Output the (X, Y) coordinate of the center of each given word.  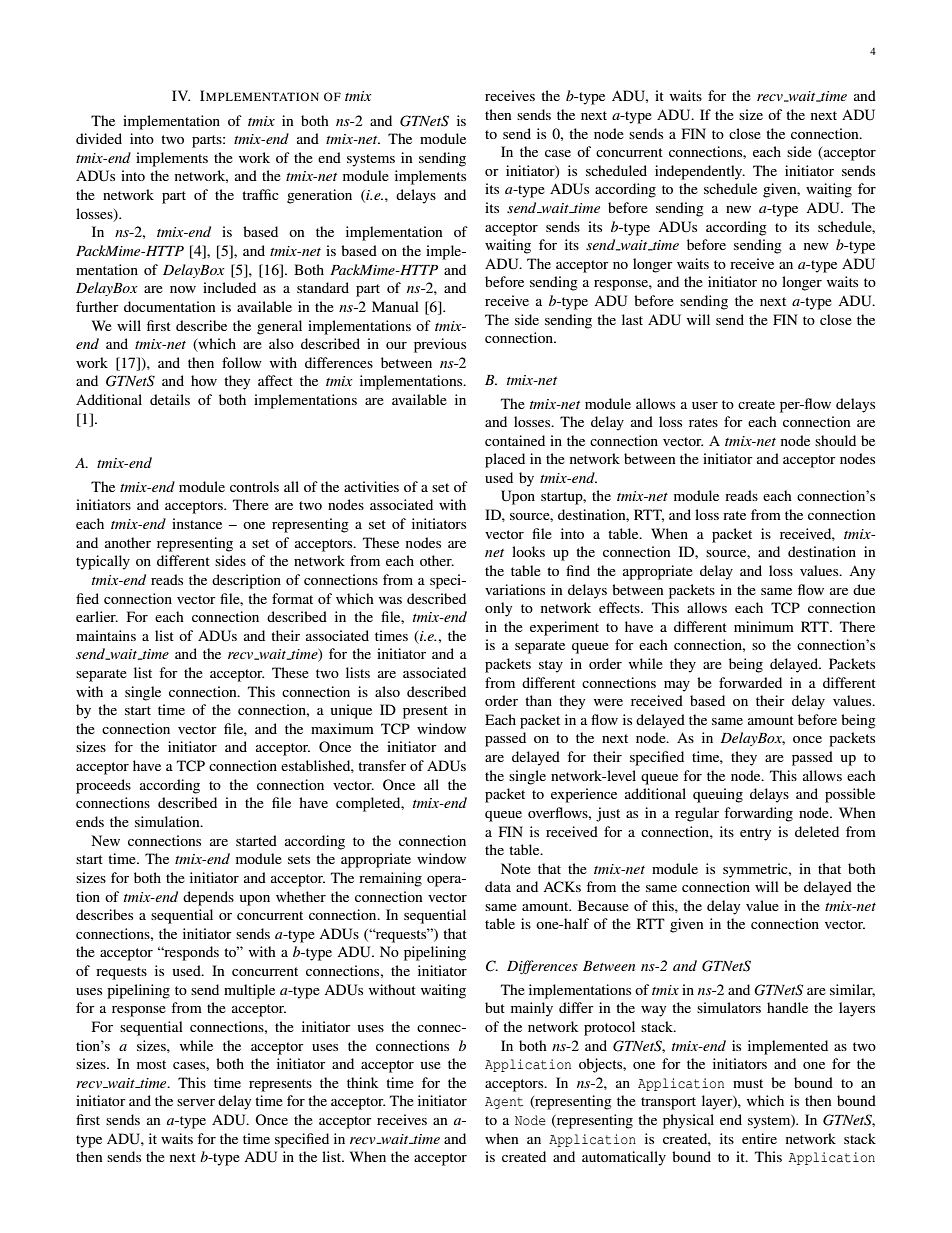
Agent (504, 1103)
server (196, 1102)
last (632, 319)
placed (505, 460)
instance (197, 523)
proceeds (103, 786)
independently (700, 172)
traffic (260, 194)
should (835, 440)
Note (516, 868)
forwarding (758, 814)
